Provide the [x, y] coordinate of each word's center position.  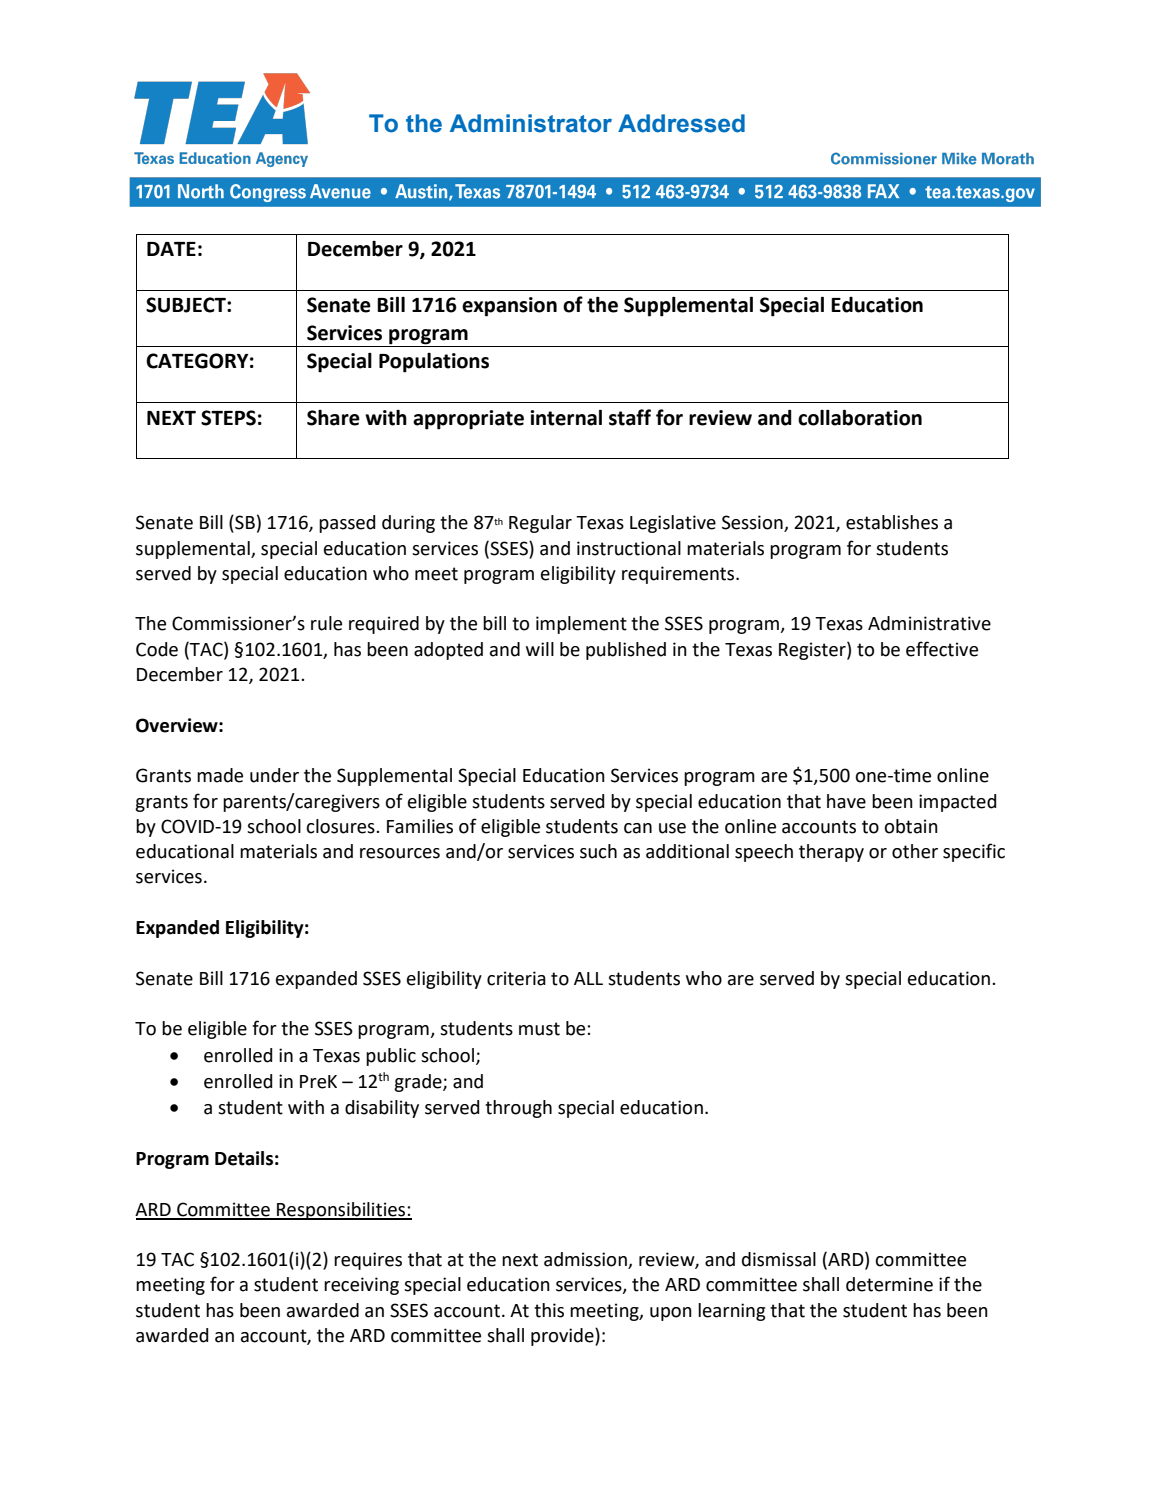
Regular [540, 524]
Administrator [531, 123]
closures [341, 826]
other [915, 851]
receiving [361, 1286]
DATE [171, 249]
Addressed [681, 123]
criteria [516, 978]
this [549, 1310]
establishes [892, 522]
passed [347, 524]
